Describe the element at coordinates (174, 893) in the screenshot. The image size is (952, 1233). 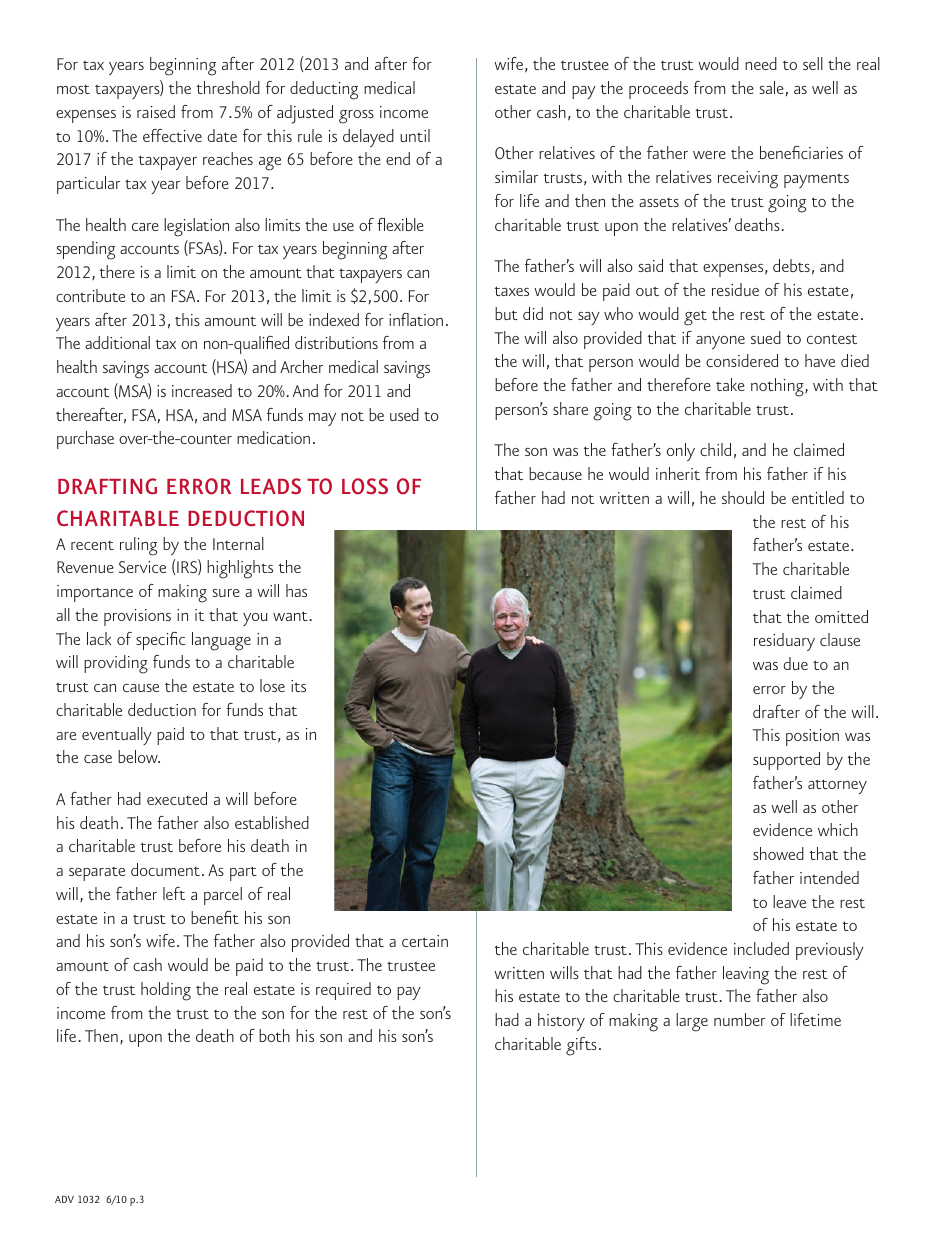
I see `left` at that location.
